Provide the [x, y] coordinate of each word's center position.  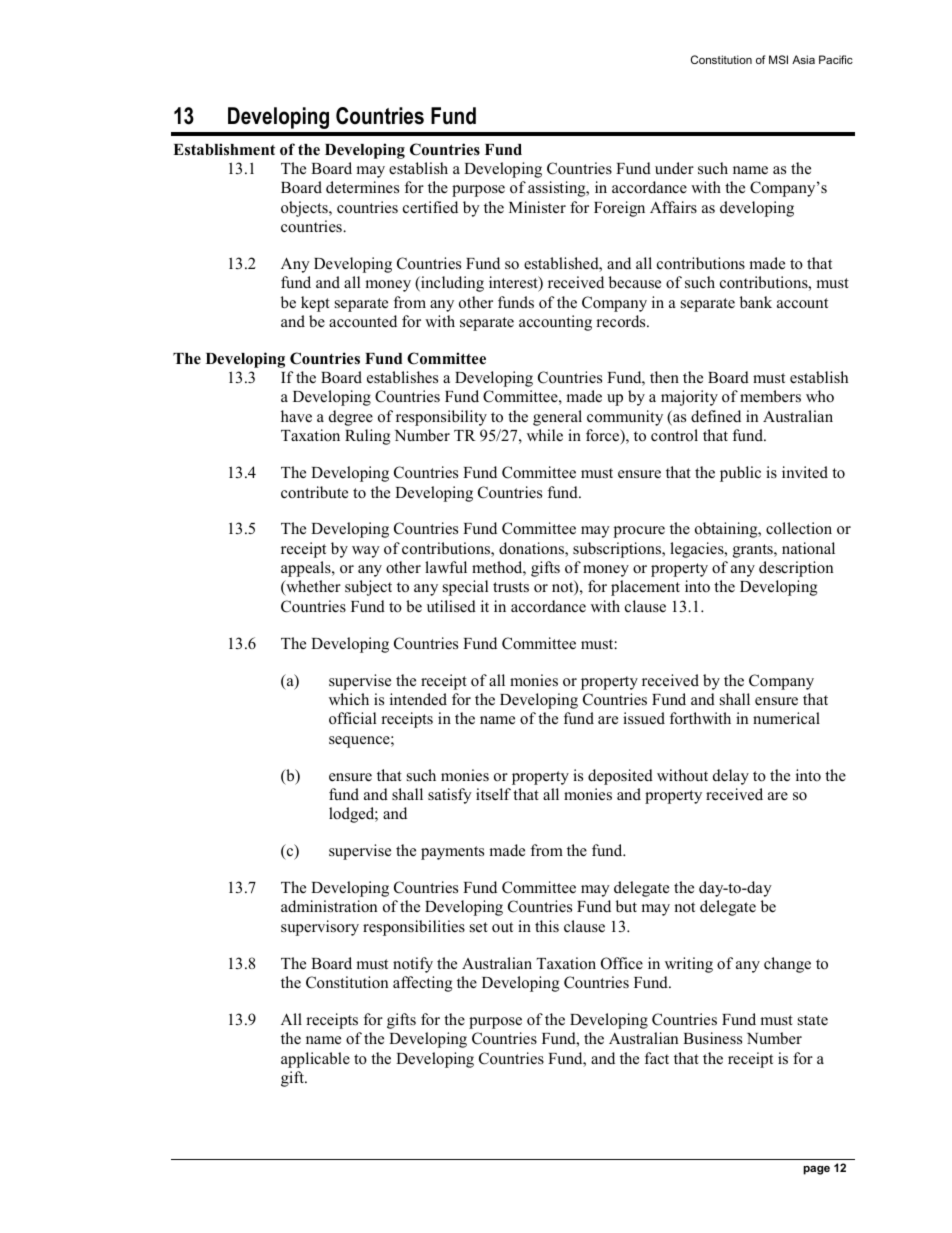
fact [657, 1058]
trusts [511, 587]
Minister [537, 207]
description [796, 569]
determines [362, 187]
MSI [778, 59]
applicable [315, 1060]
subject [368, 588]
